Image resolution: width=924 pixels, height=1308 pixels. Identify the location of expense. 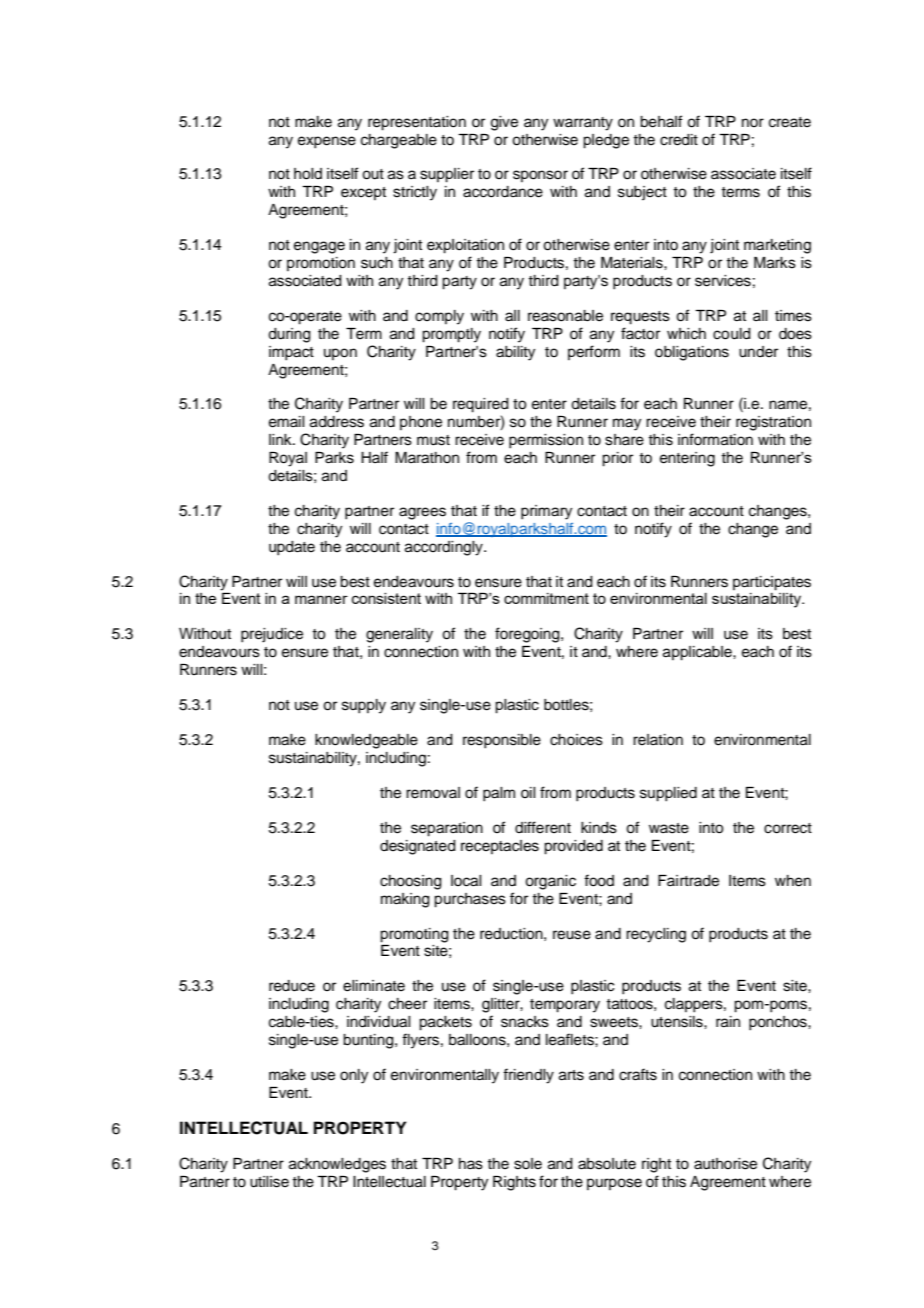
(327, 142).
